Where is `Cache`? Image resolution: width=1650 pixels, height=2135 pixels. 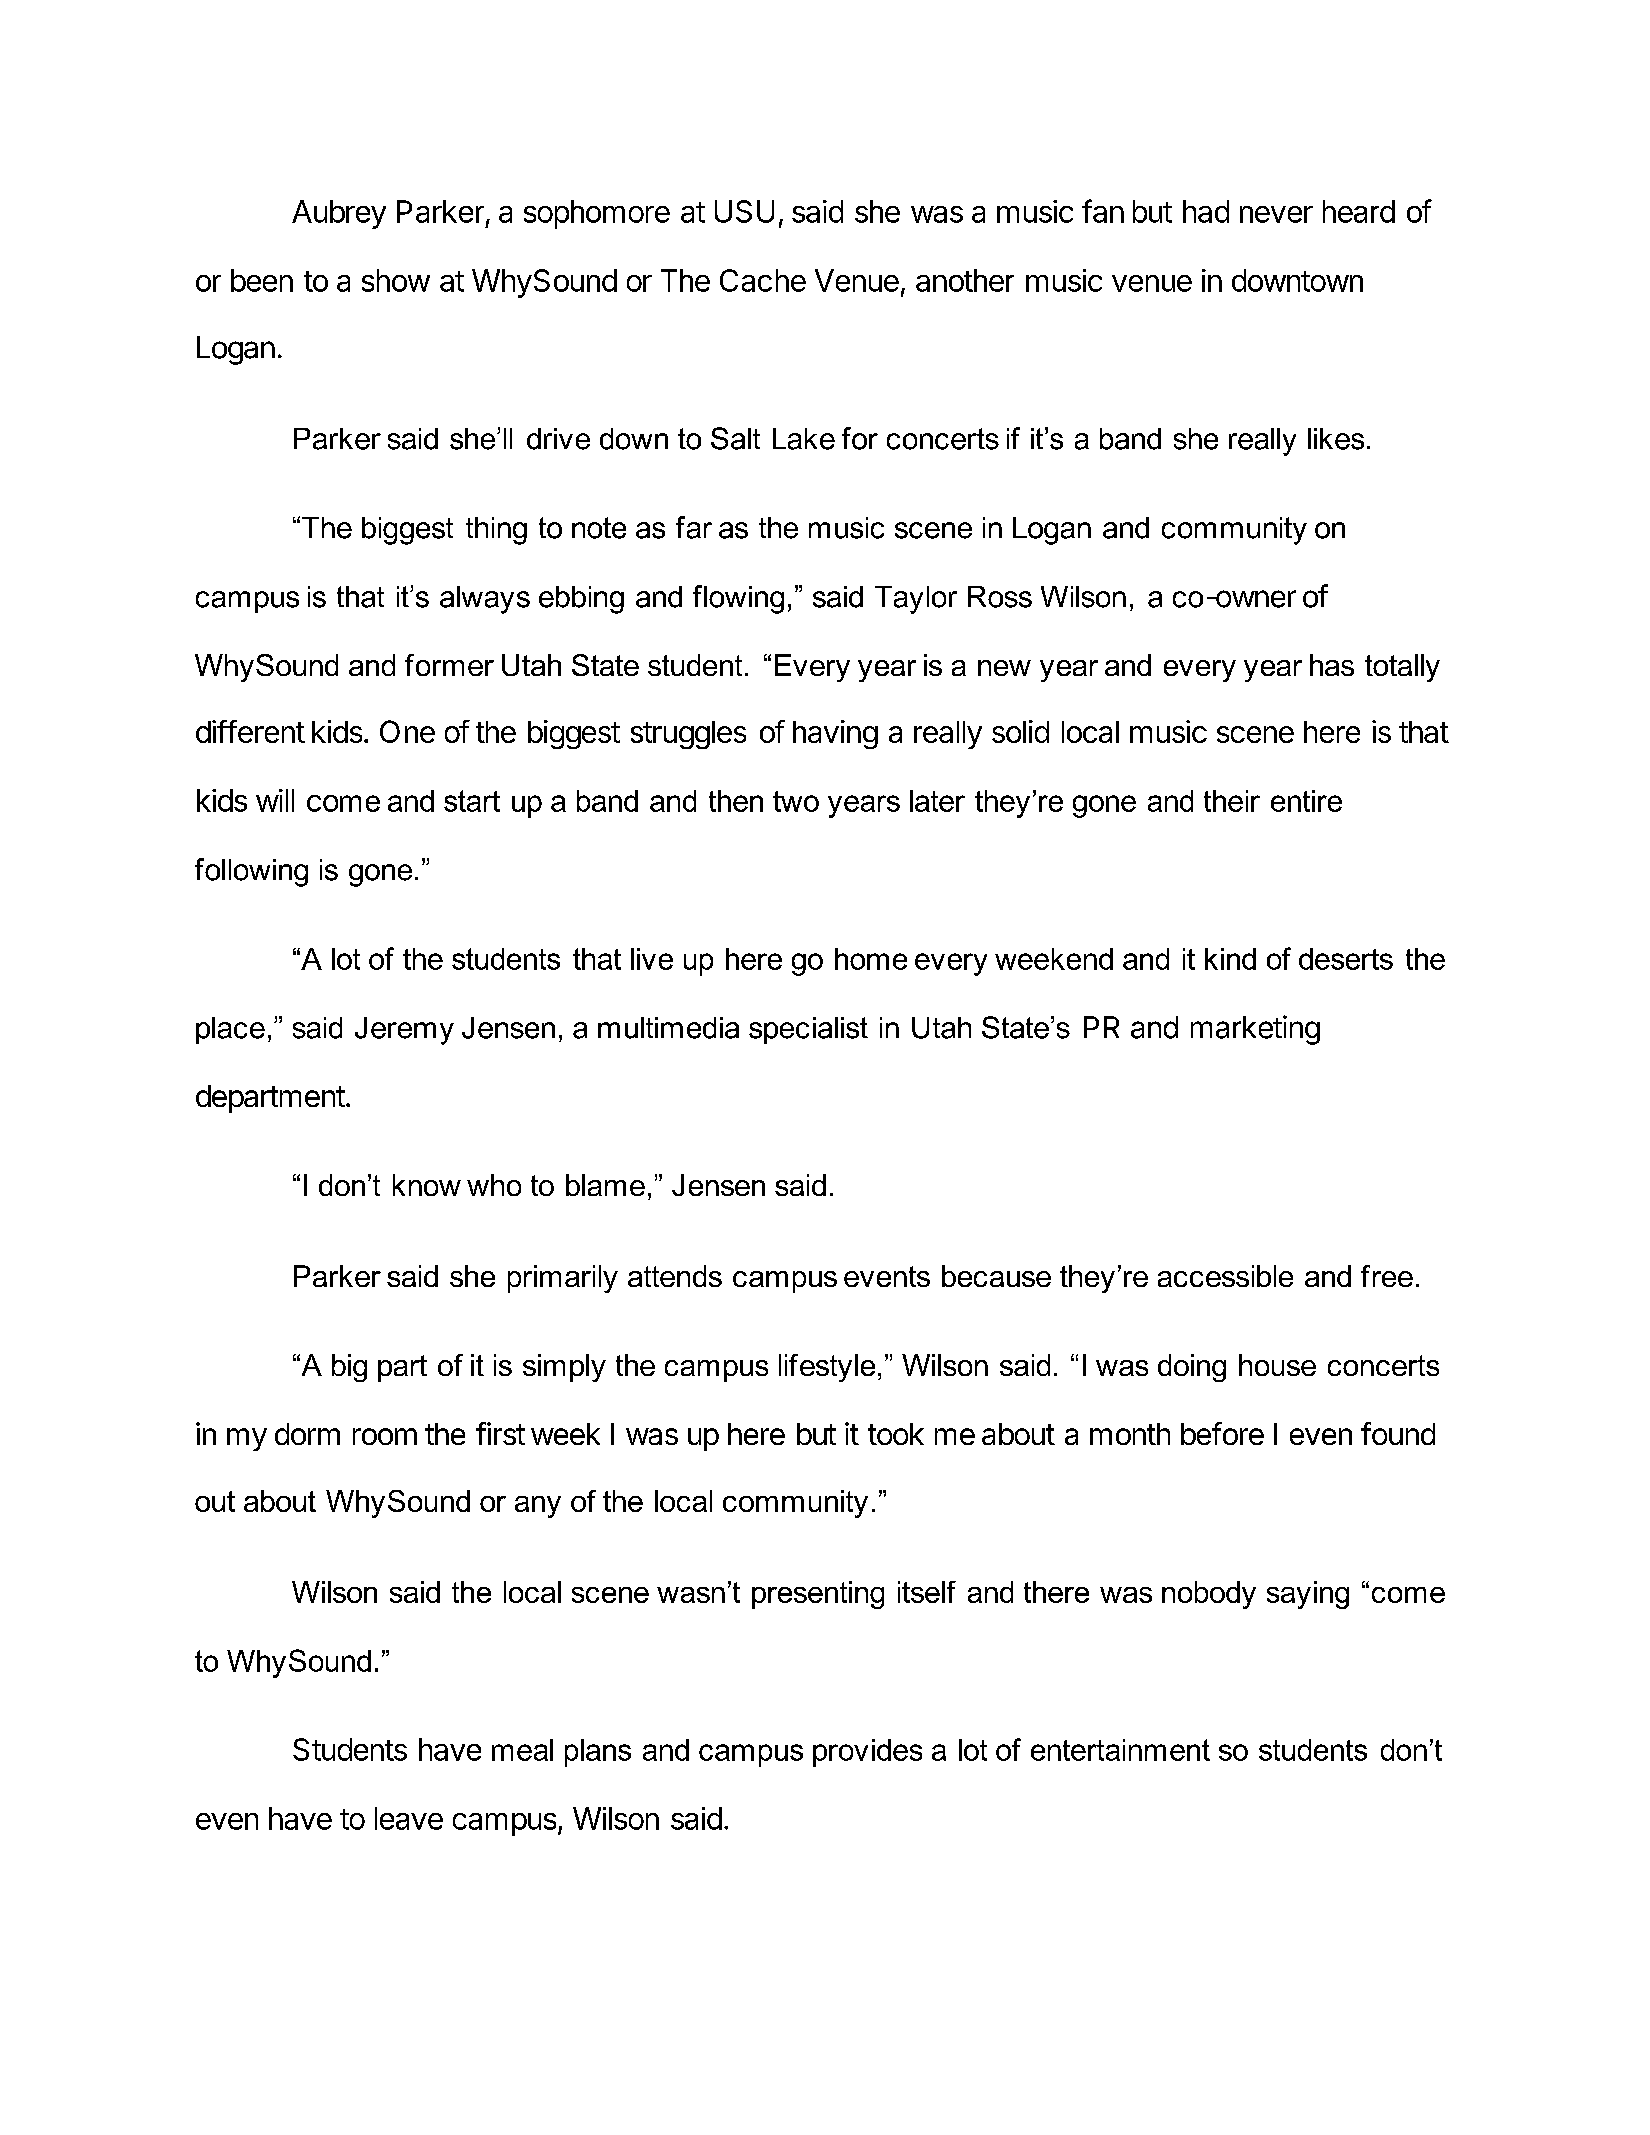
Cache is located at coordinates (763, 280).
